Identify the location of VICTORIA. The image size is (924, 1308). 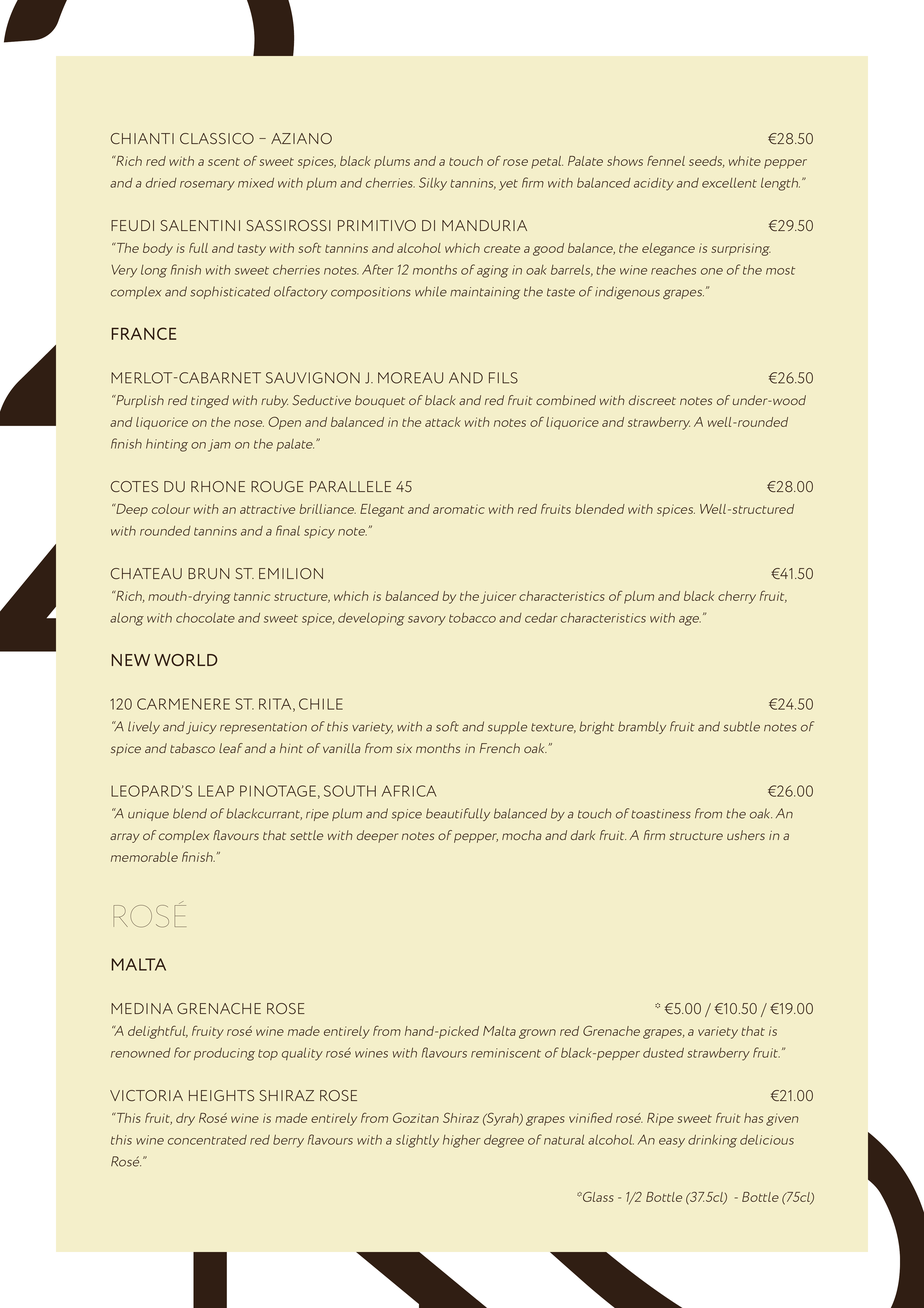
(146, 1095).
